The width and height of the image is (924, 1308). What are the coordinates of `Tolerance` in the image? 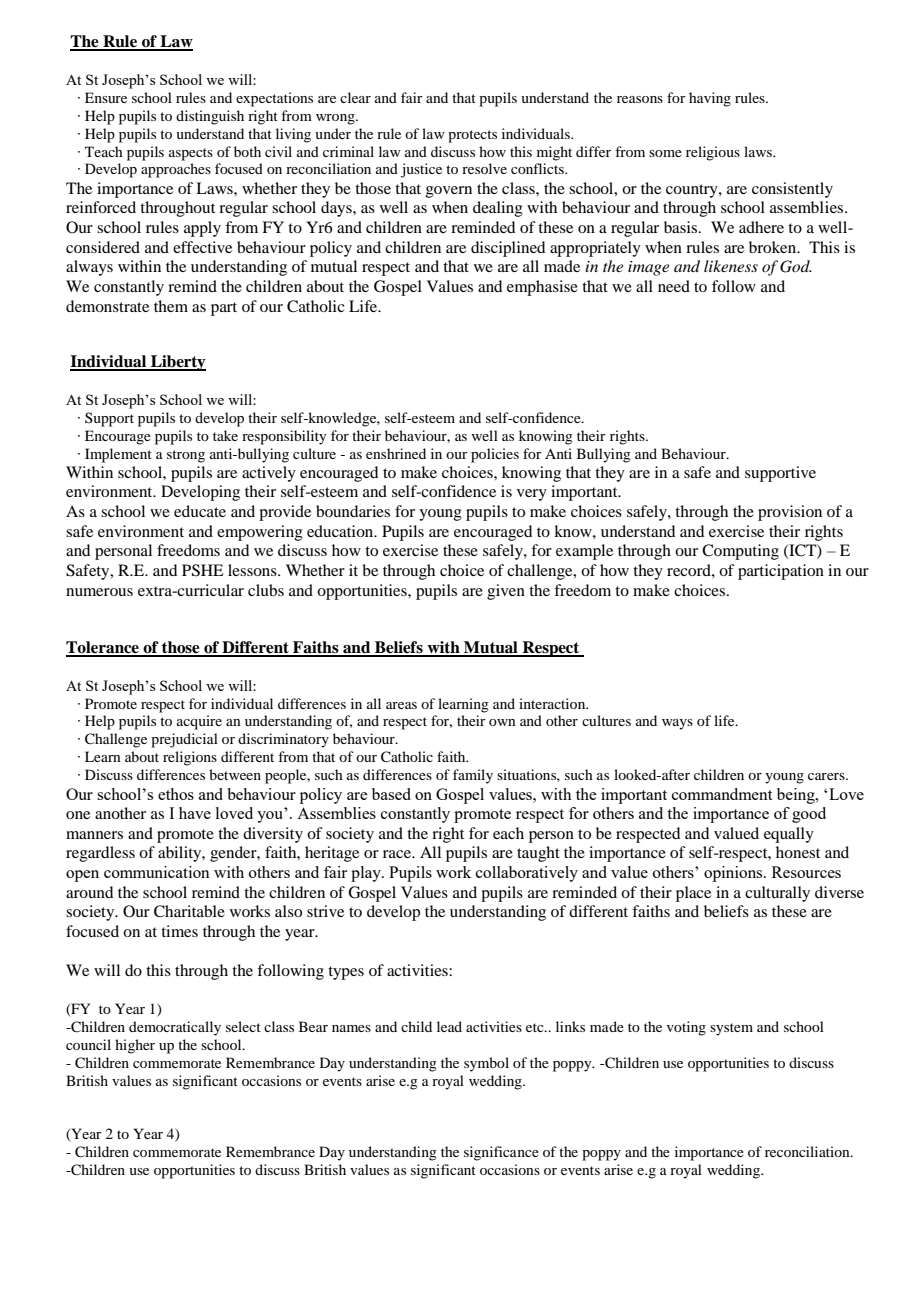 It's located at (103, 648).
